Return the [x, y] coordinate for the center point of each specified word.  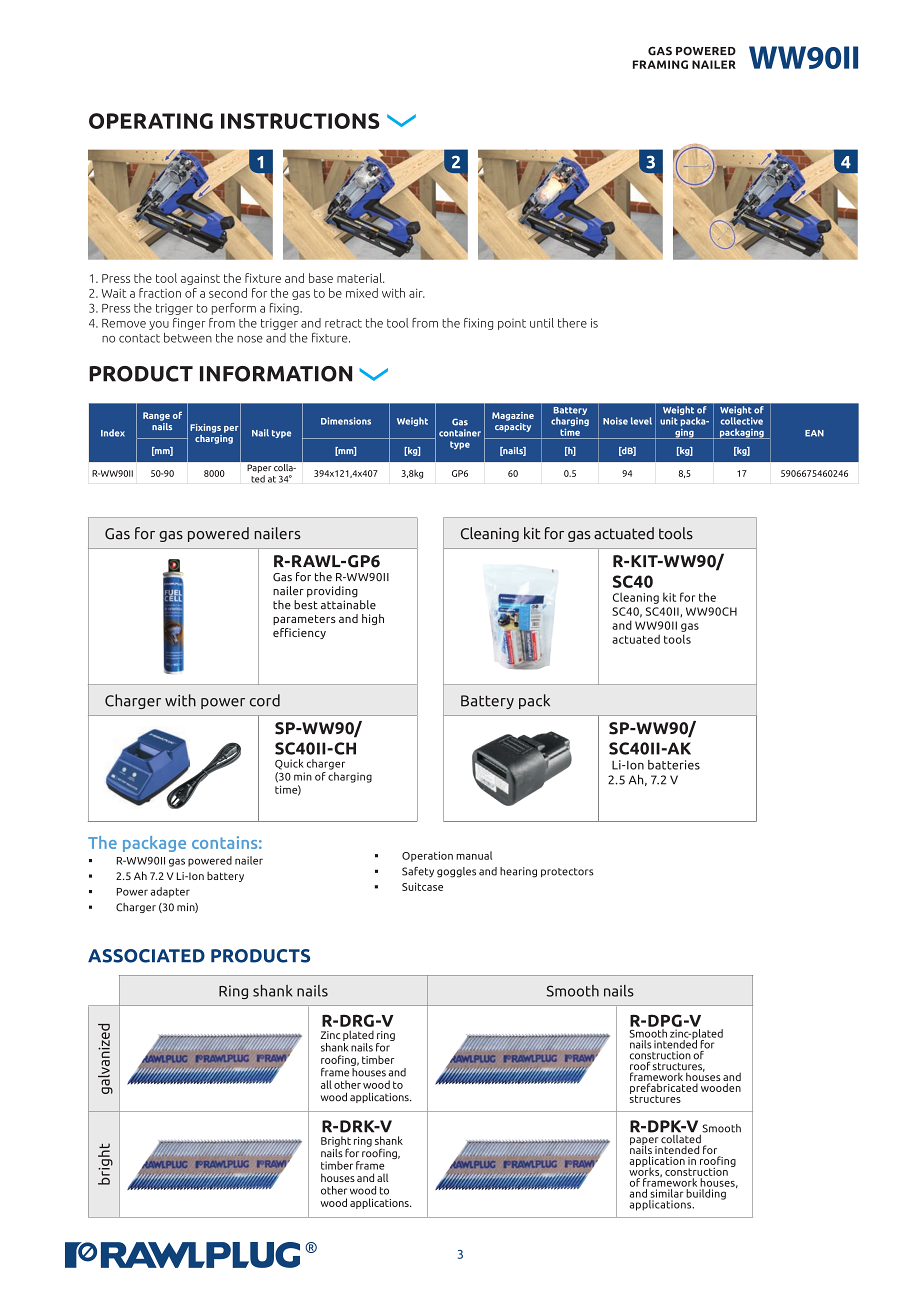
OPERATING [151, 121]
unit [669, 421]
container [460, 433]
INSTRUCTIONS [300, 121]
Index [113, 433]
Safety [418, 872]
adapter [170, 892]
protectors [567, 873]
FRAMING [660, 64]
